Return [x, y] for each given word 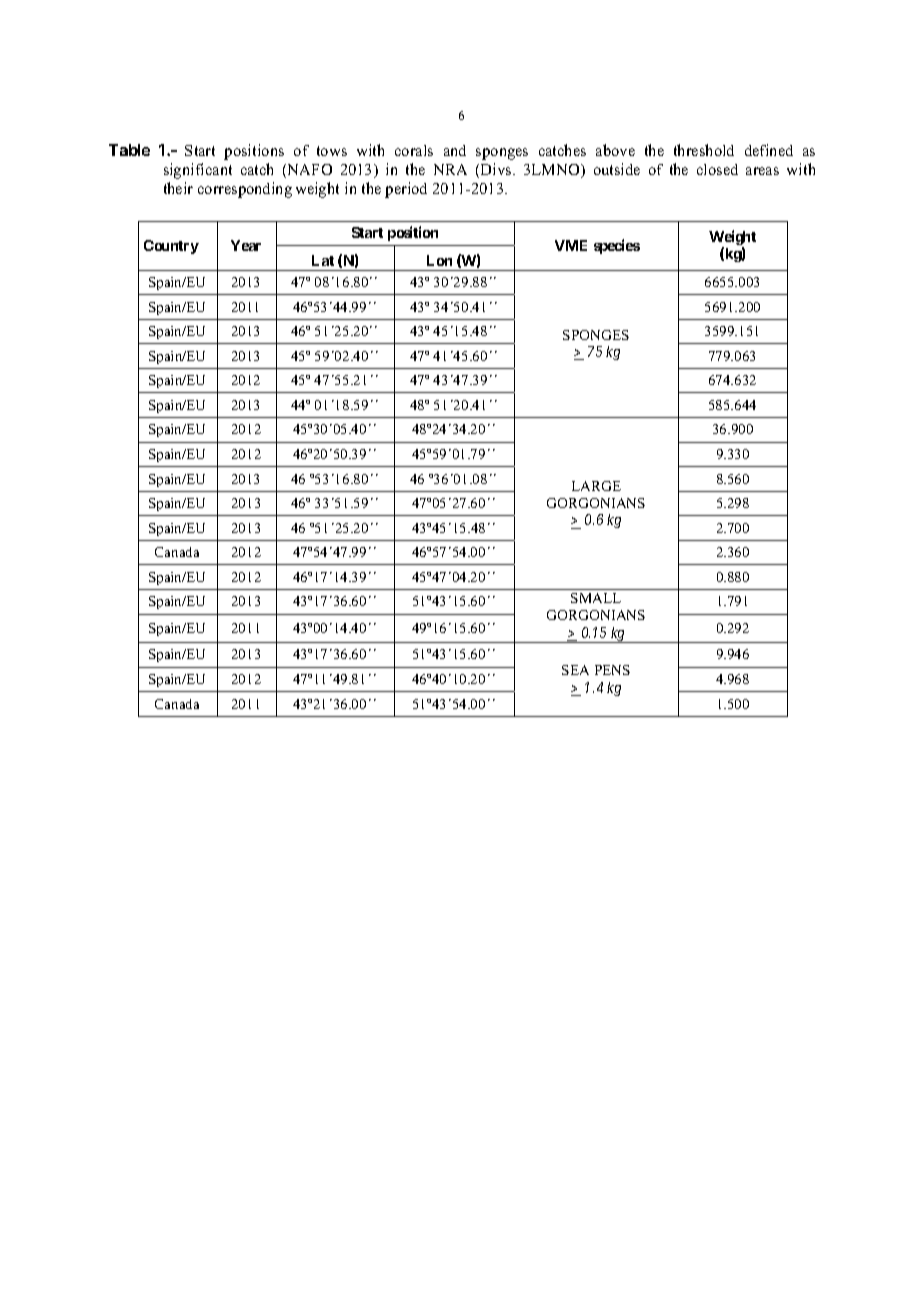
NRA [450, 169]
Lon [439, 260]
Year [246, 245]
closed [717, 169]
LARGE [596, 486]
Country [171, 247]
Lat [323, 260]
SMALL [596, 598]
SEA [575, 670]
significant [198, 171]
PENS [612, 670]
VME [571, 245]
